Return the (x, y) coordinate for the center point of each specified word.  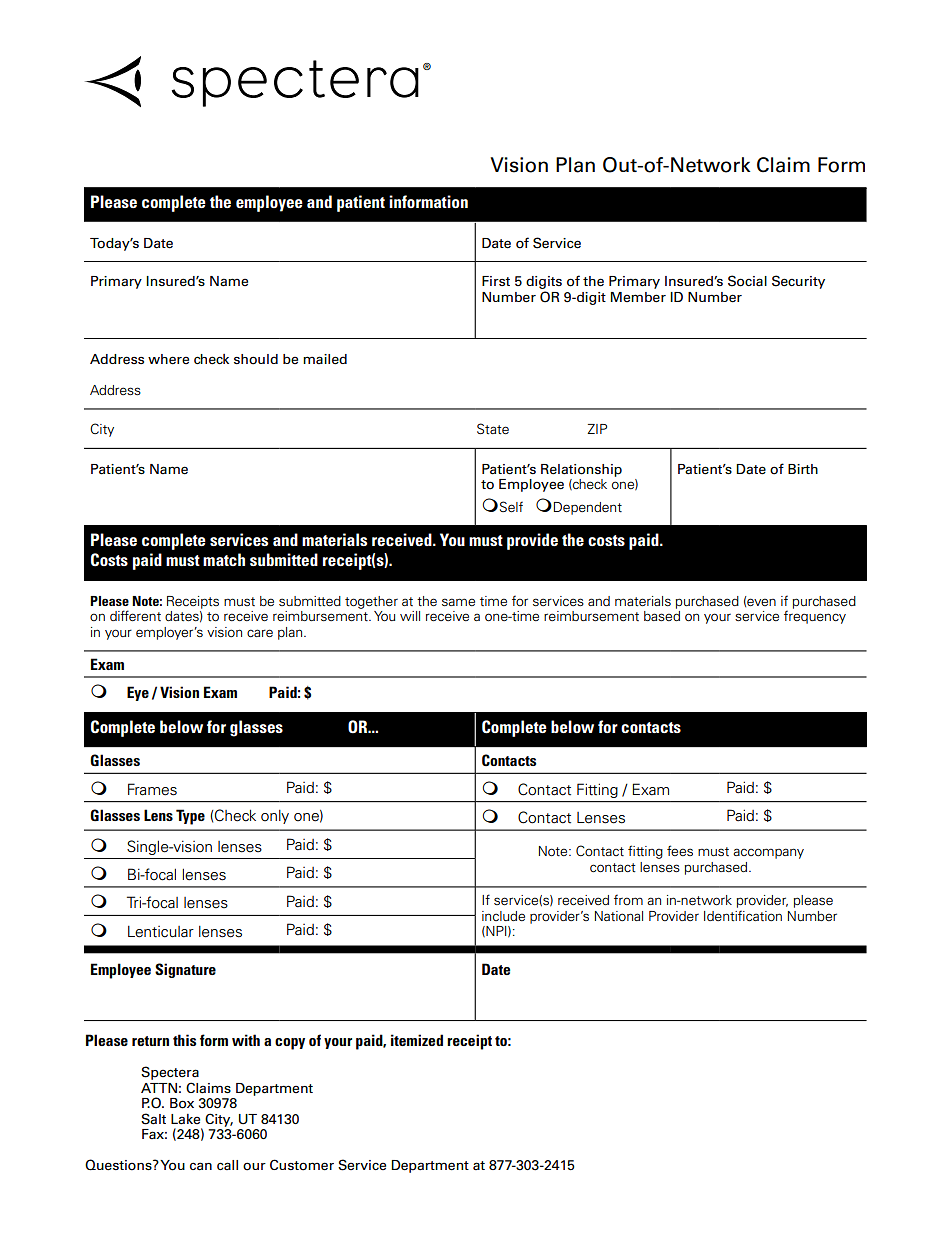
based (662, 616)
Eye (138, 693)
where (168, 359)
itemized (417, 1040)
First (496, 281)
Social (747, 281)
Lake (185, 1119)
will (410, 616)
